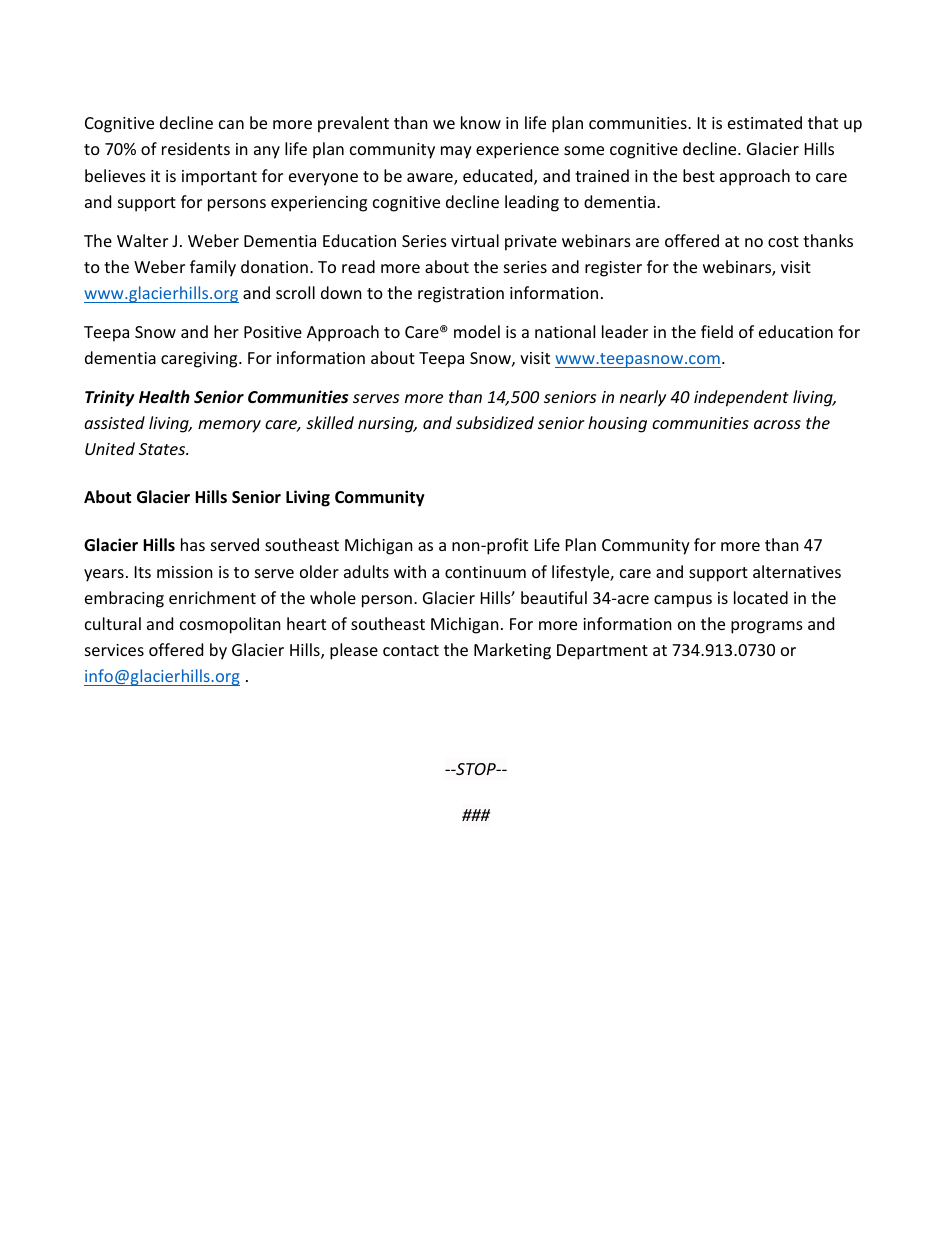 The width and height of the document is (952, 1233). What do you see at coordinates (196, 148) in the document?
I see `residents` at bounding box center [196, 148].
